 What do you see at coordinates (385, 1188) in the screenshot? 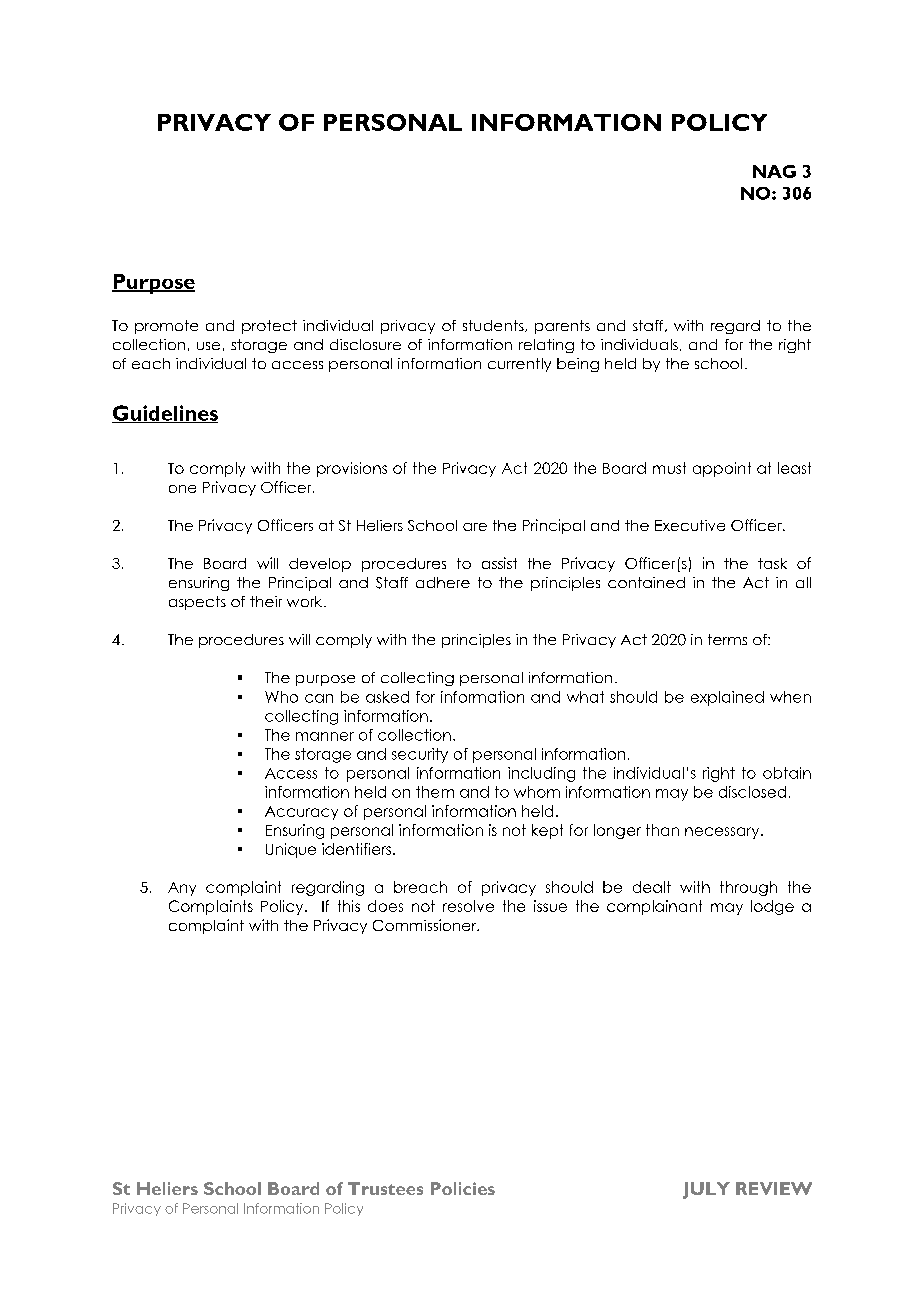
I see `Trustees` at bounding box center [385, 1188].
